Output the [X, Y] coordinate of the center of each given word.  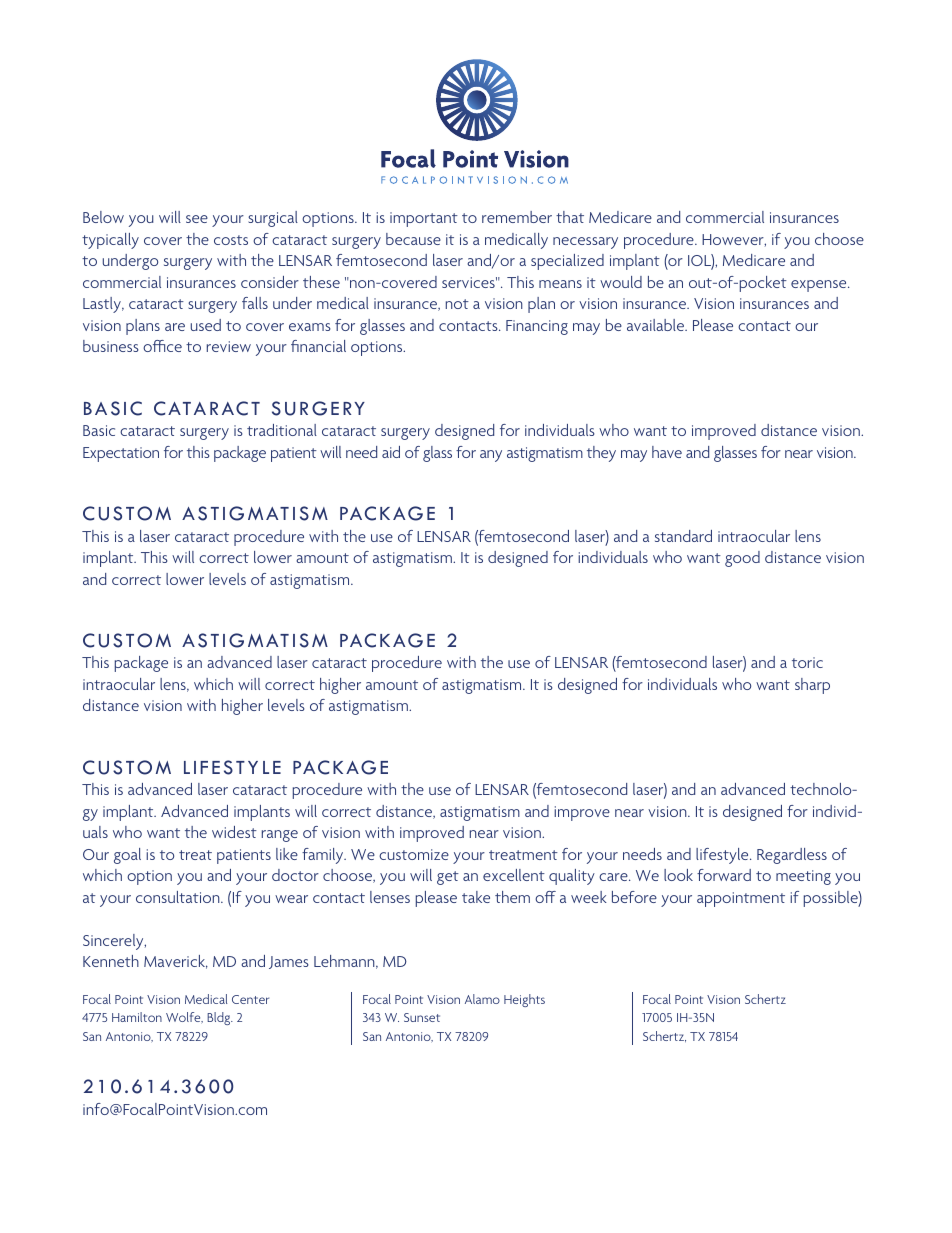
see [197, 219]
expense [820, 286]
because [413, 239]
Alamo [482, 999]
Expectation [121, 454]
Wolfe [184, 1017]
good [742, 559]
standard [683, 536]
